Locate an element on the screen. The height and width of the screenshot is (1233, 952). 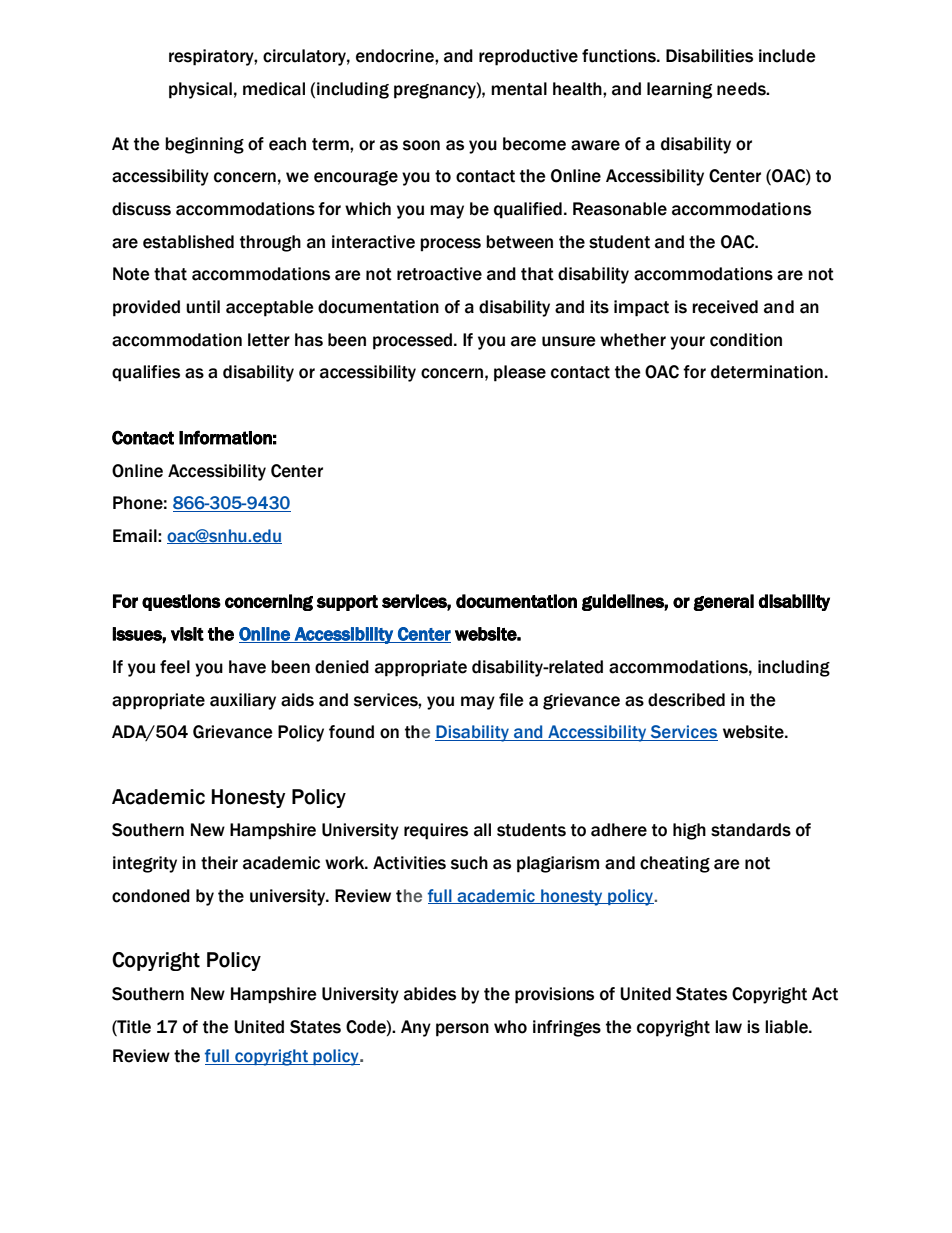
all is located at coordinates (482, 830).
